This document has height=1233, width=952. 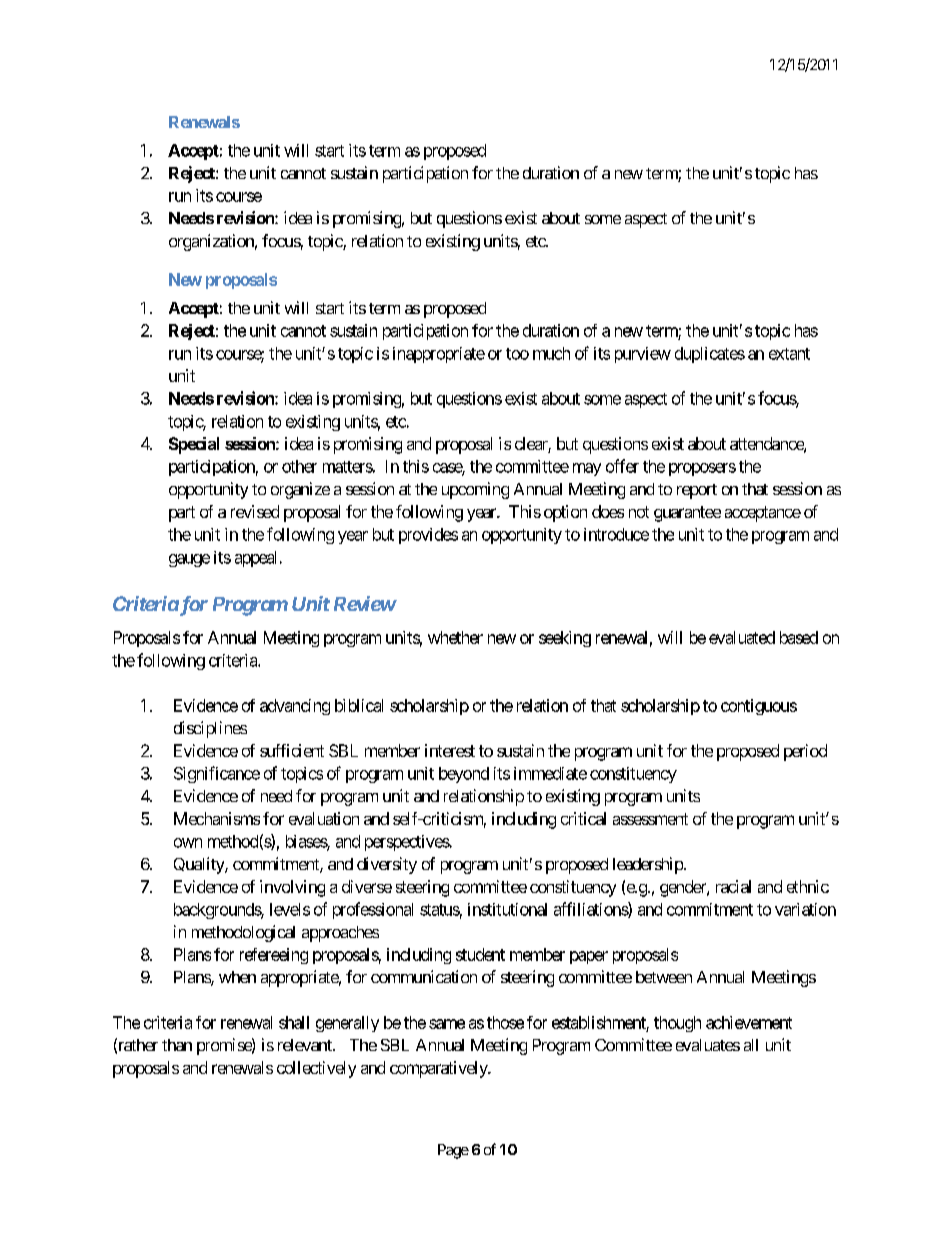 I want to click on student, so click(x=480, y=954).
